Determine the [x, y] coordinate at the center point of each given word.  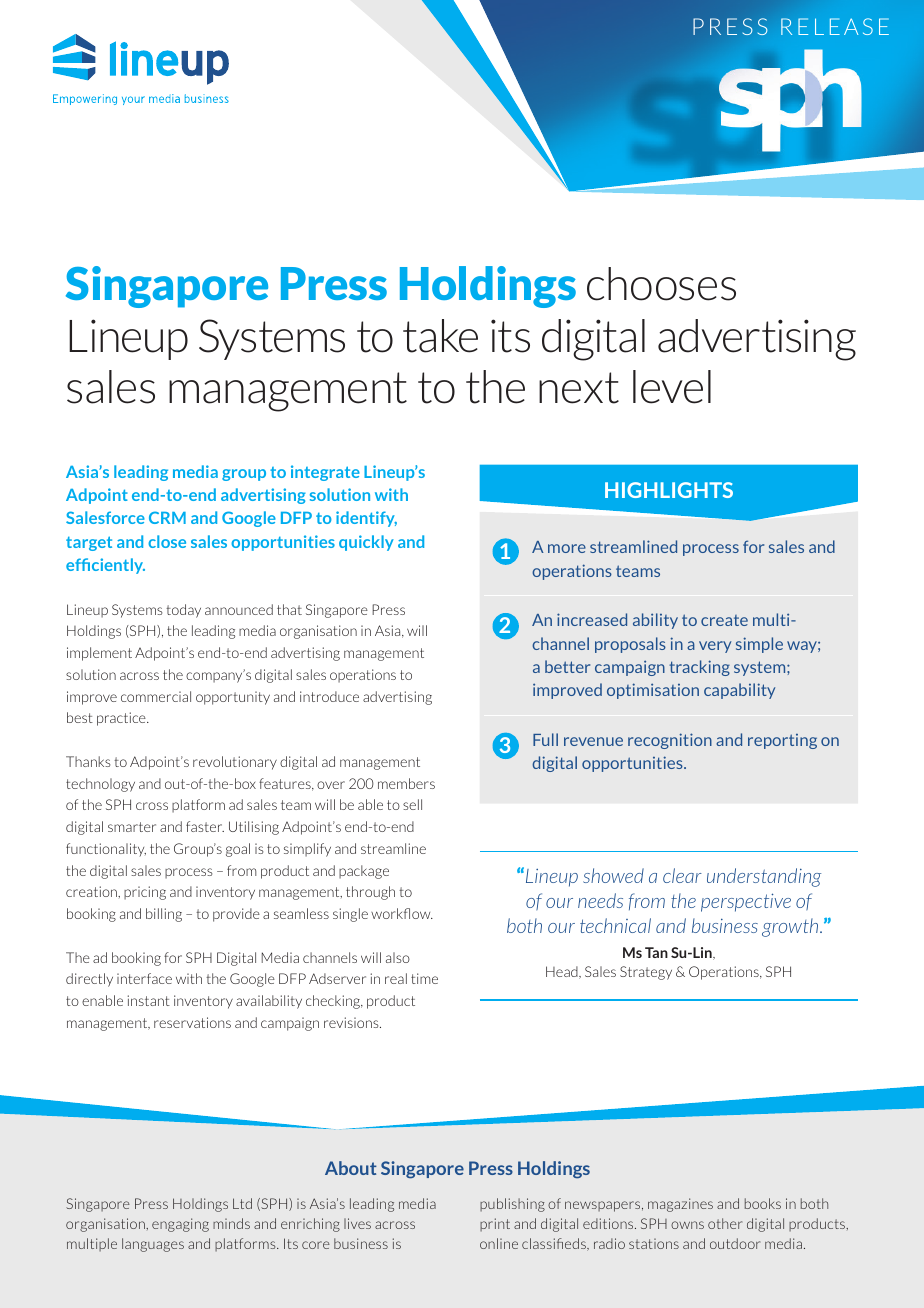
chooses [661, 284]
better [567, 666]
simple [759, 645]
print [495, 1224]
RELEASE [835, 26]
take [440, 336]
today [183, 611]
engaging [180, 1225]
